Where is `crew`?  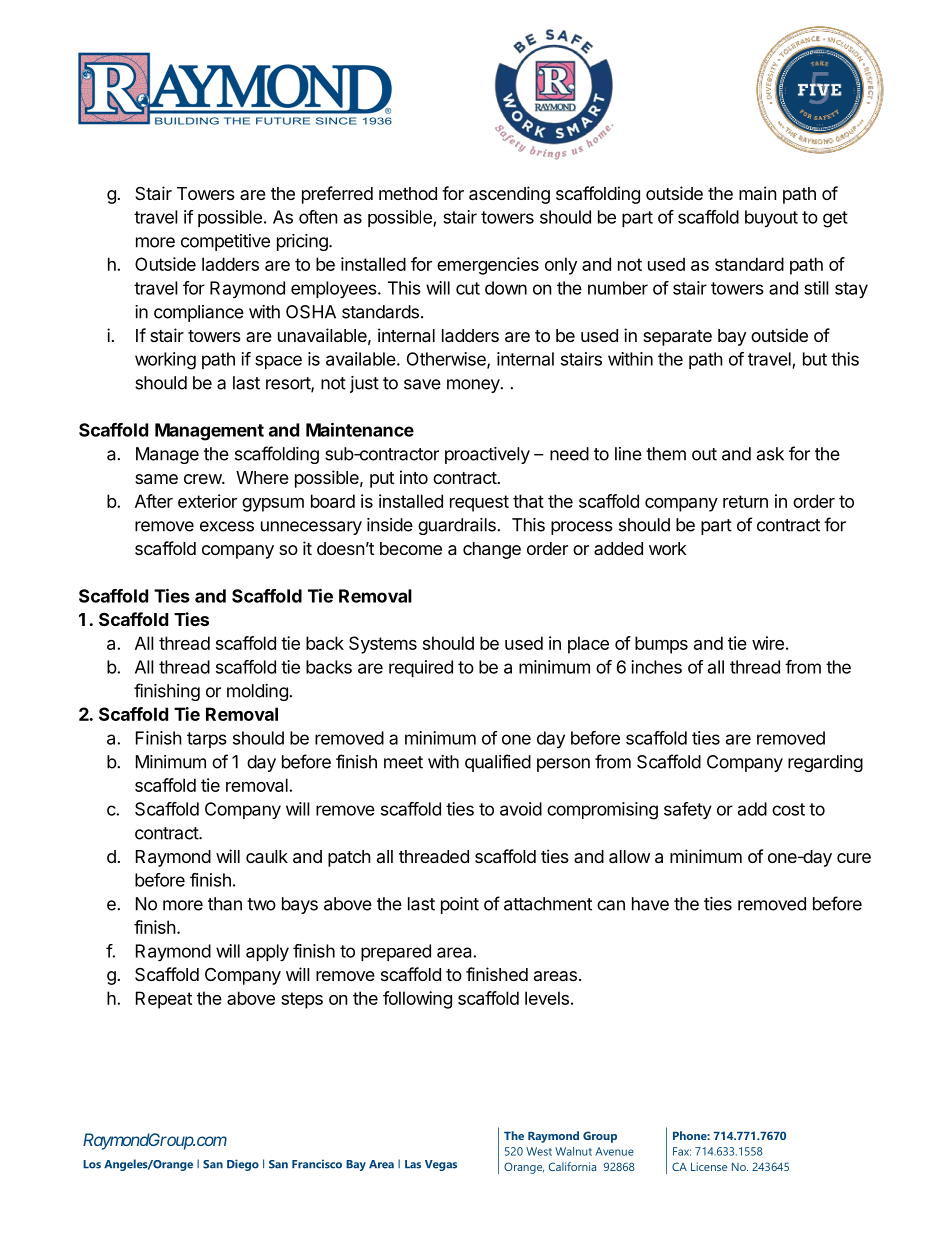
crew is located at coordinates (203, 479).
